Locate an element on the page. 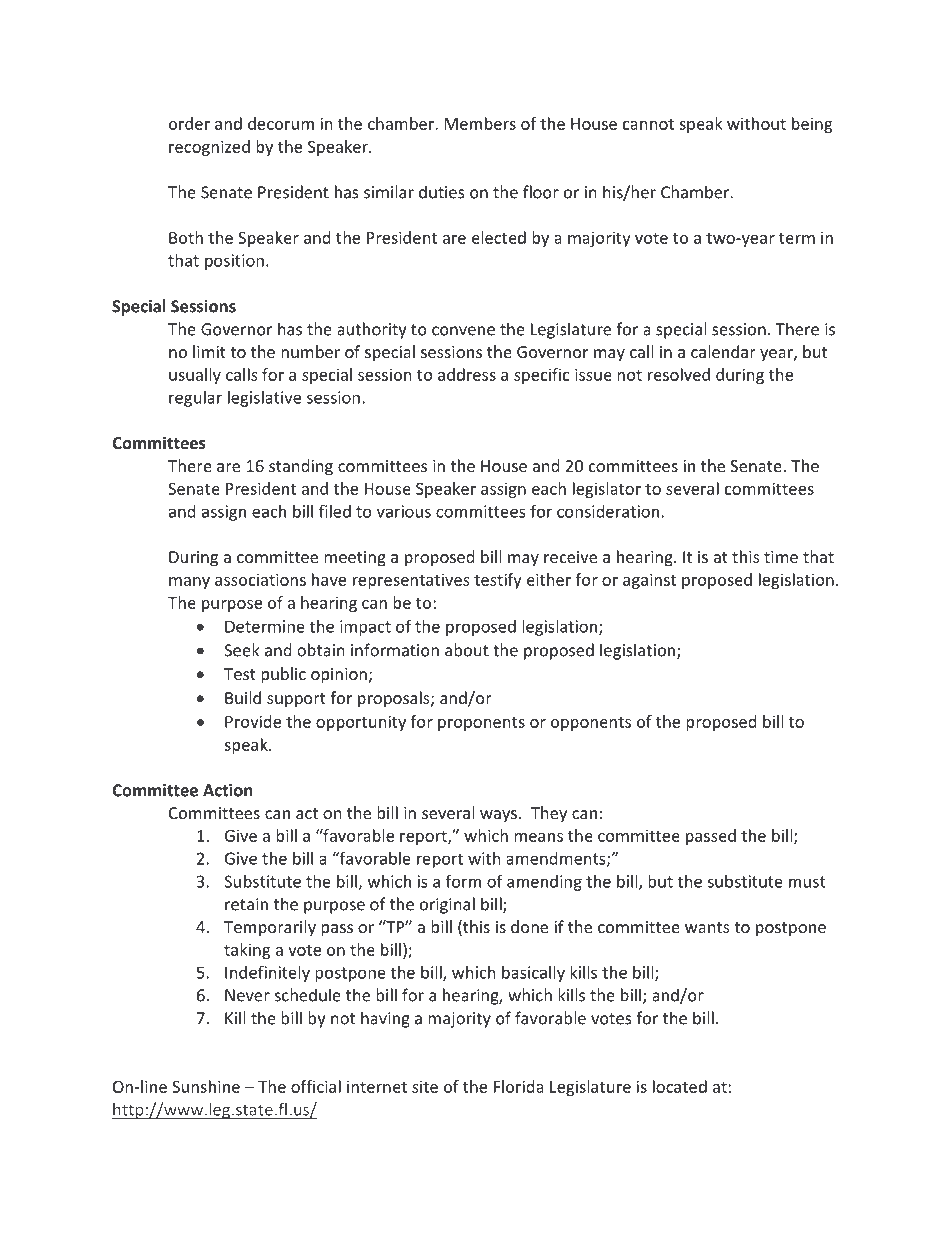 Image resolution: width=952 pixels, height=1233 pixels. address is located at coordinates (467, 374).
